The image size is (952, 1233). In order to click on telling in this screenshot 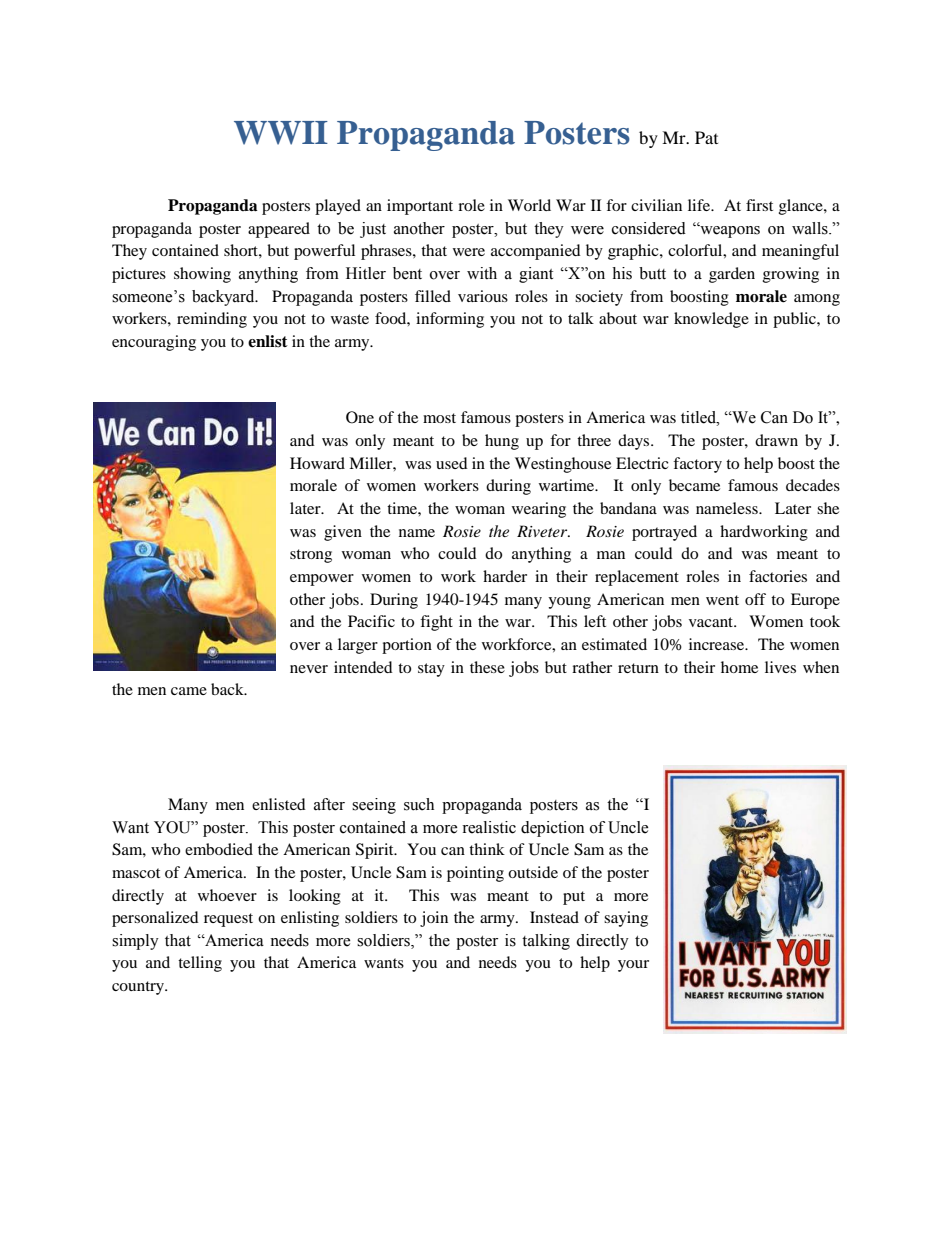, I will do `click(200, 964)`.
